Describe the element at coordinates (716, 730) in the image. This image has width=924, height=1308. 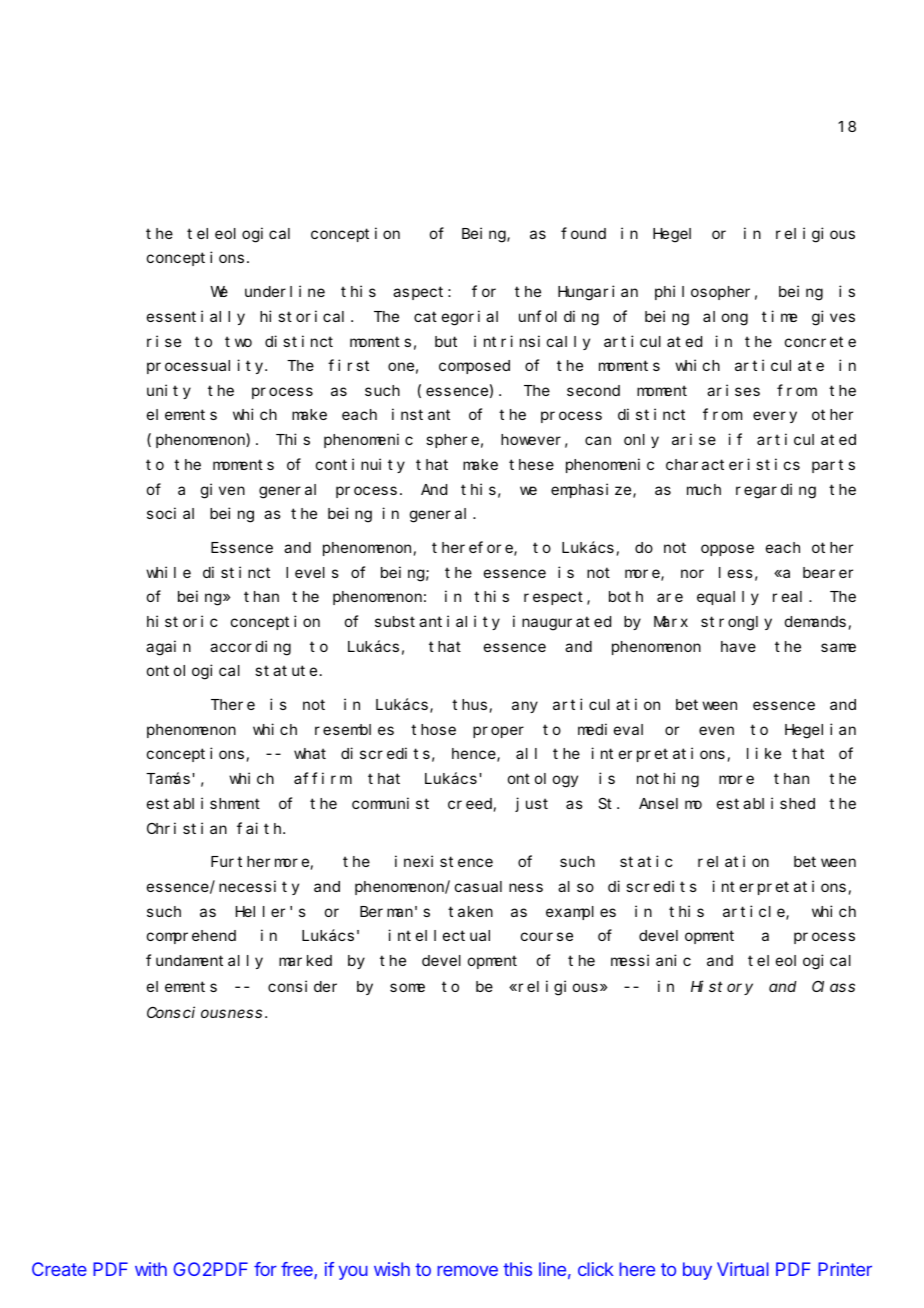
I see `even` at that location.
